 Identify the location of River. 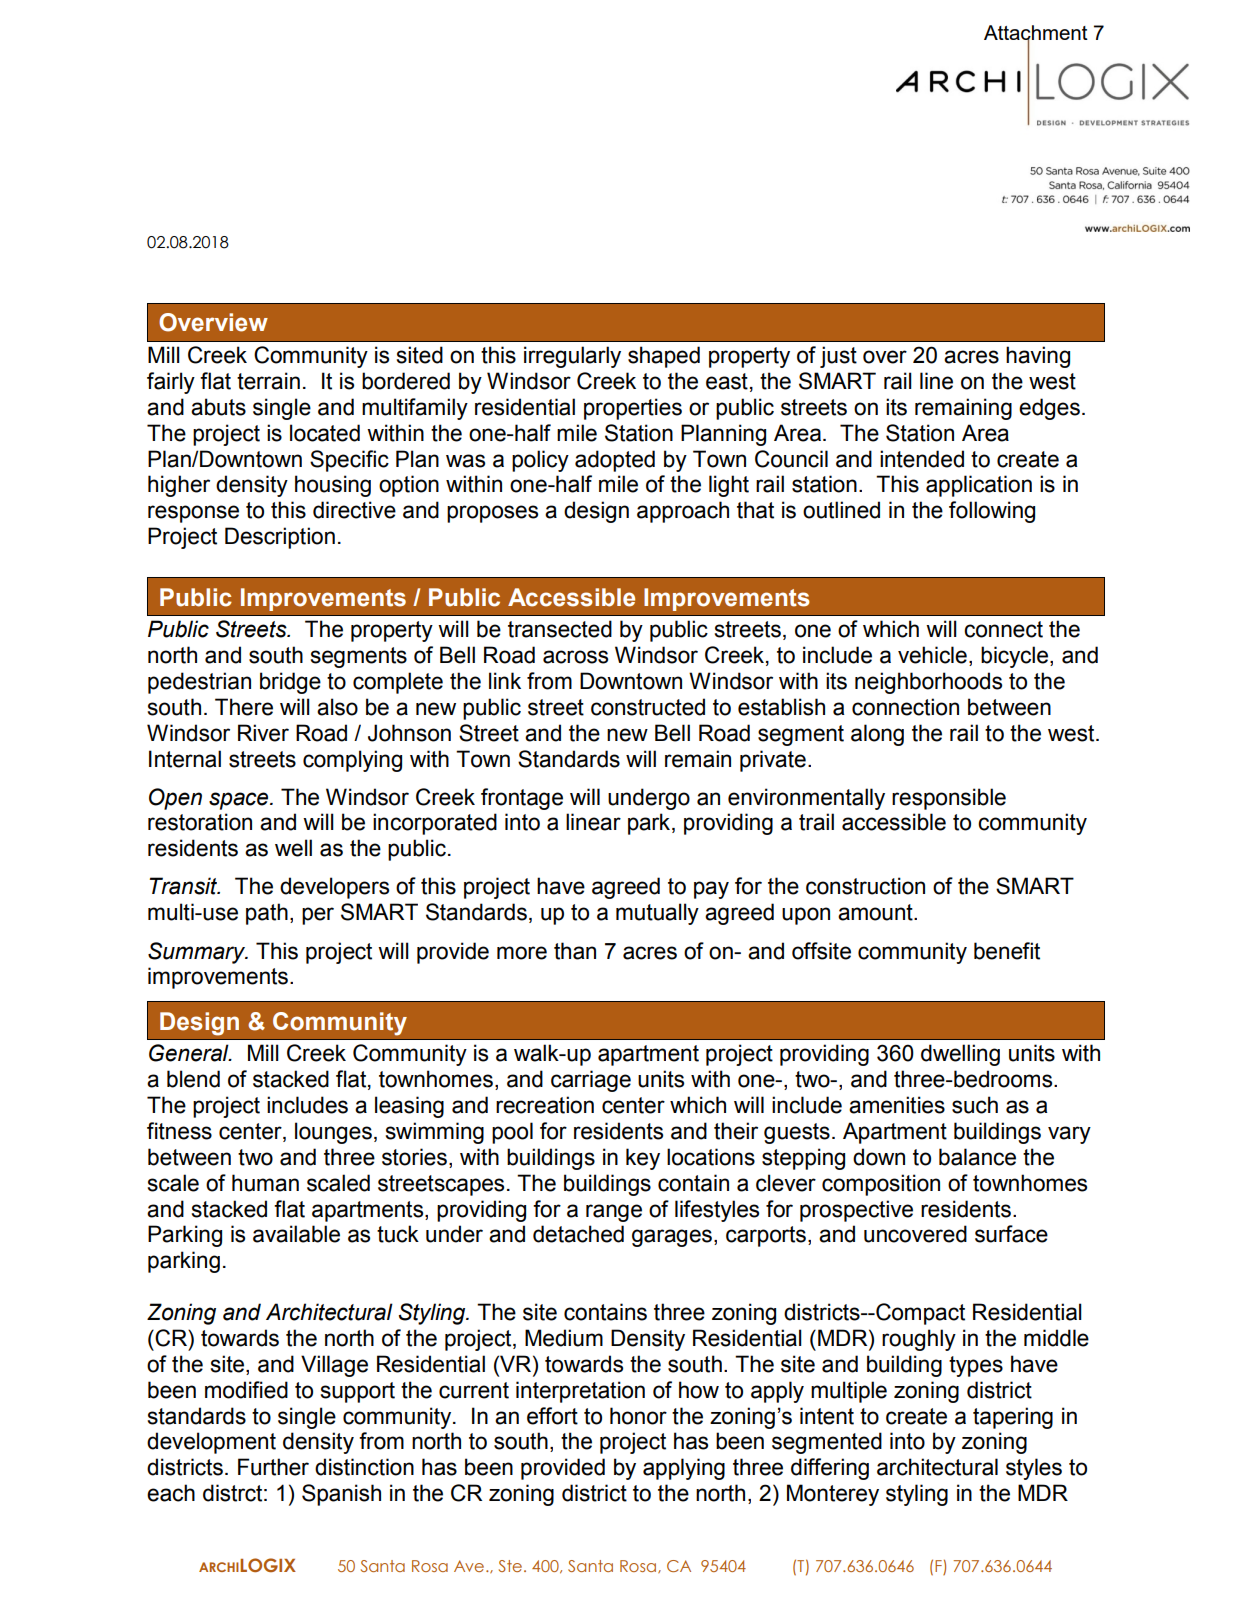
(263, 733).
